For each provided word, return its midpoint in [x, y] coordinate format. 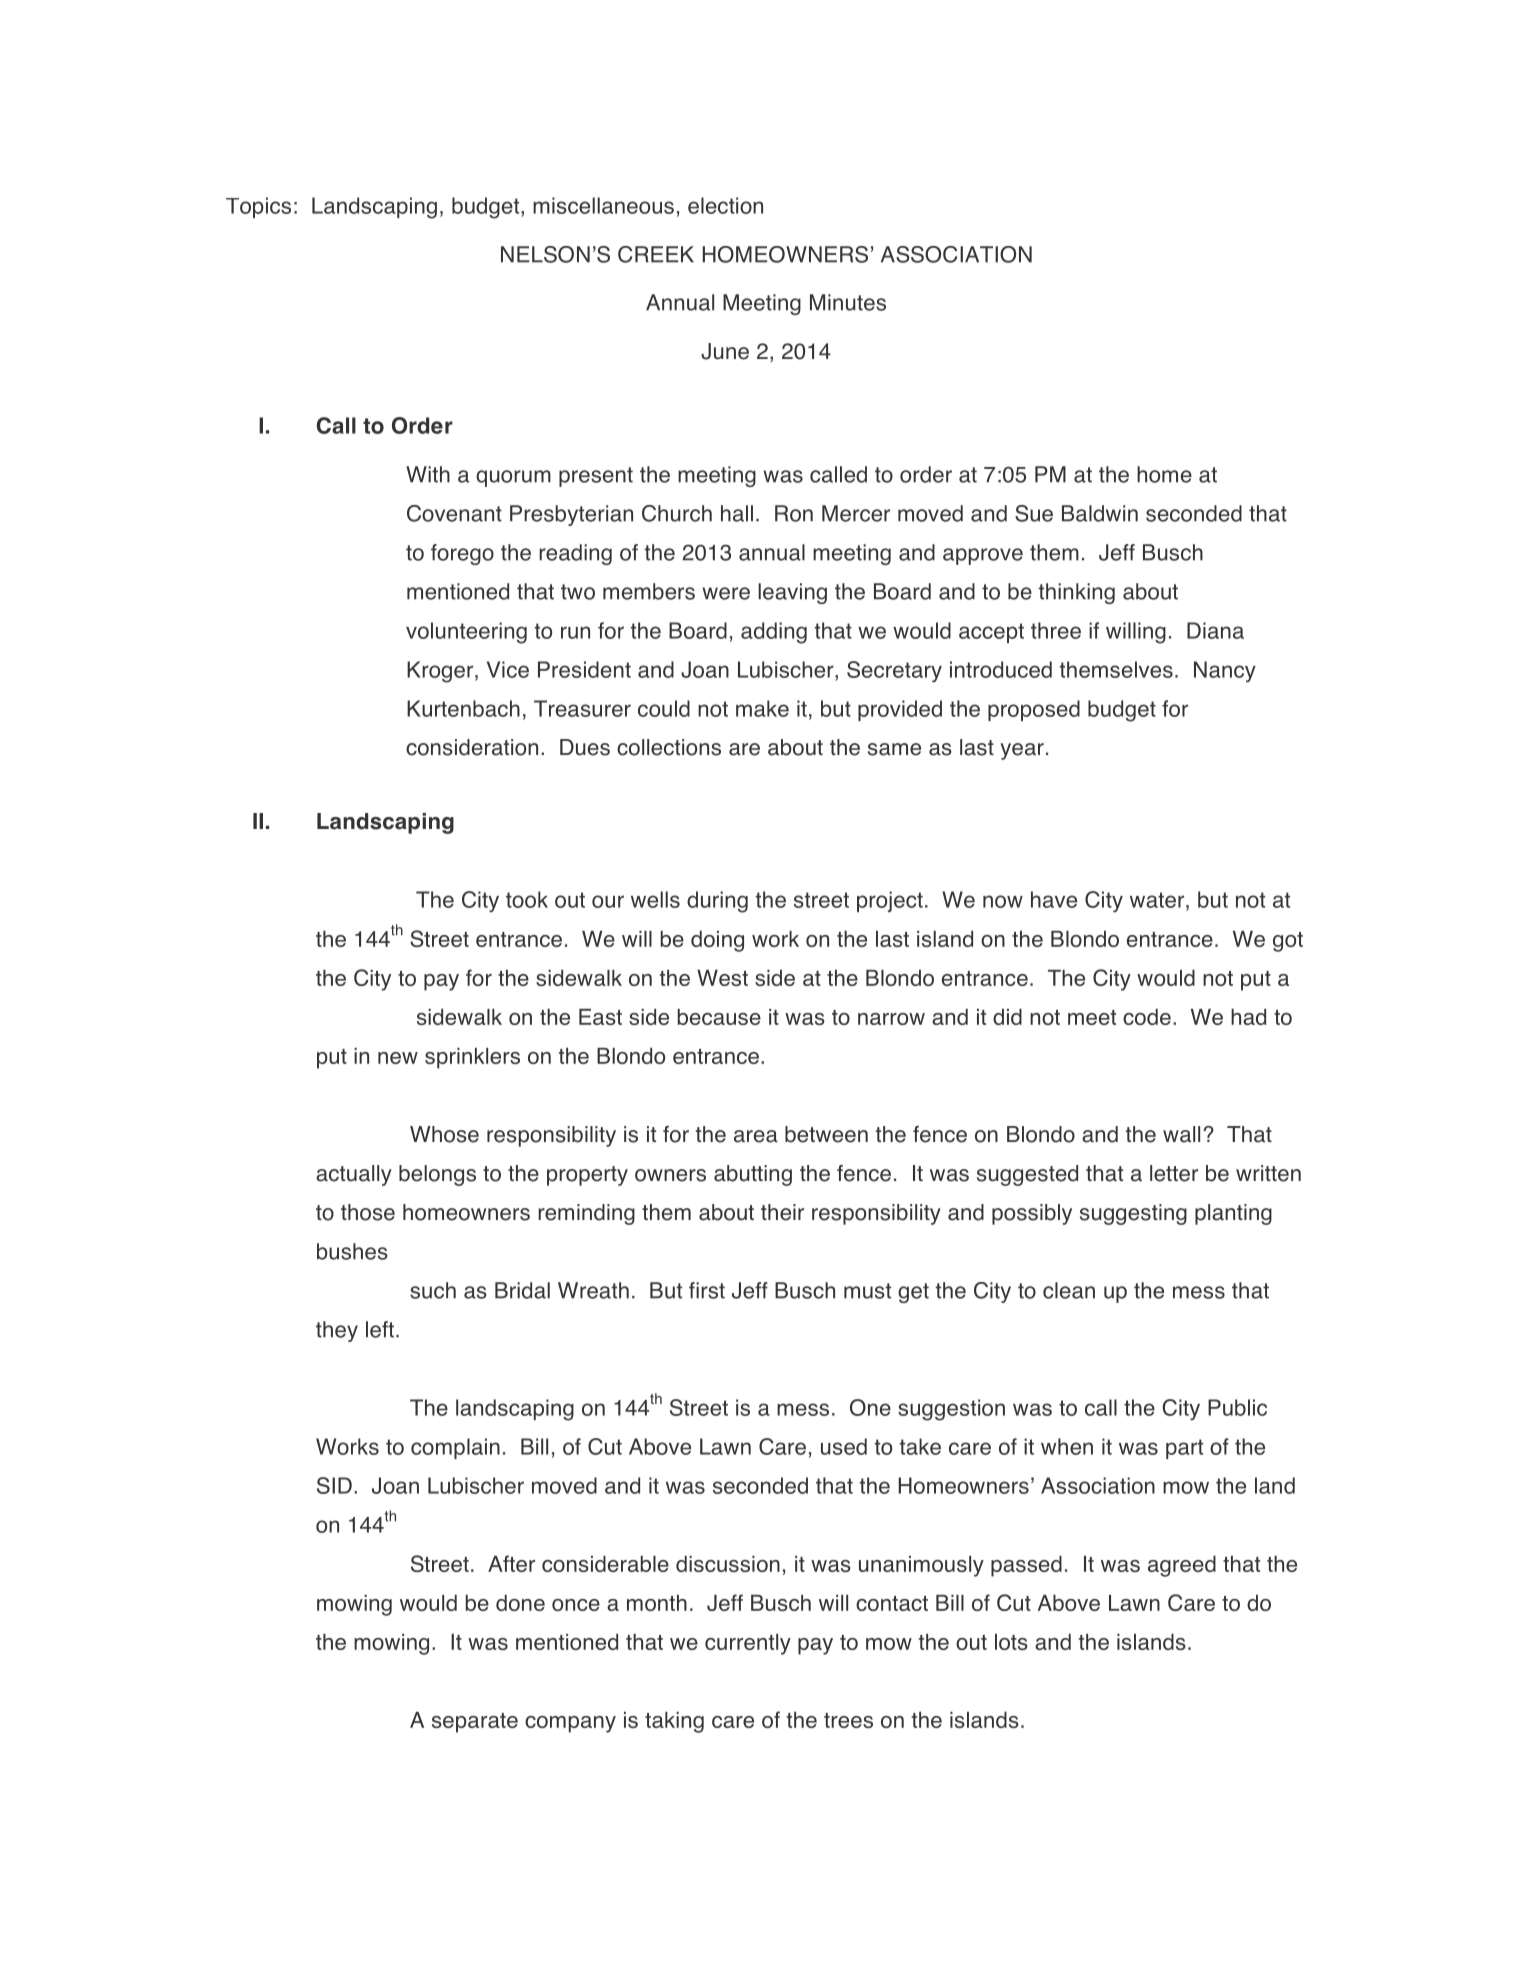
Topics [258, 207]
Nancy [1225, 671]
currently [748, 1644]
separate [475, 1723]
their [782, 1212]
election [725, 205]
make [762, 708]
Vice [508, 669]
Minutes [848, 302]
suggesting [1133, 1214]
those [368, 1212]
